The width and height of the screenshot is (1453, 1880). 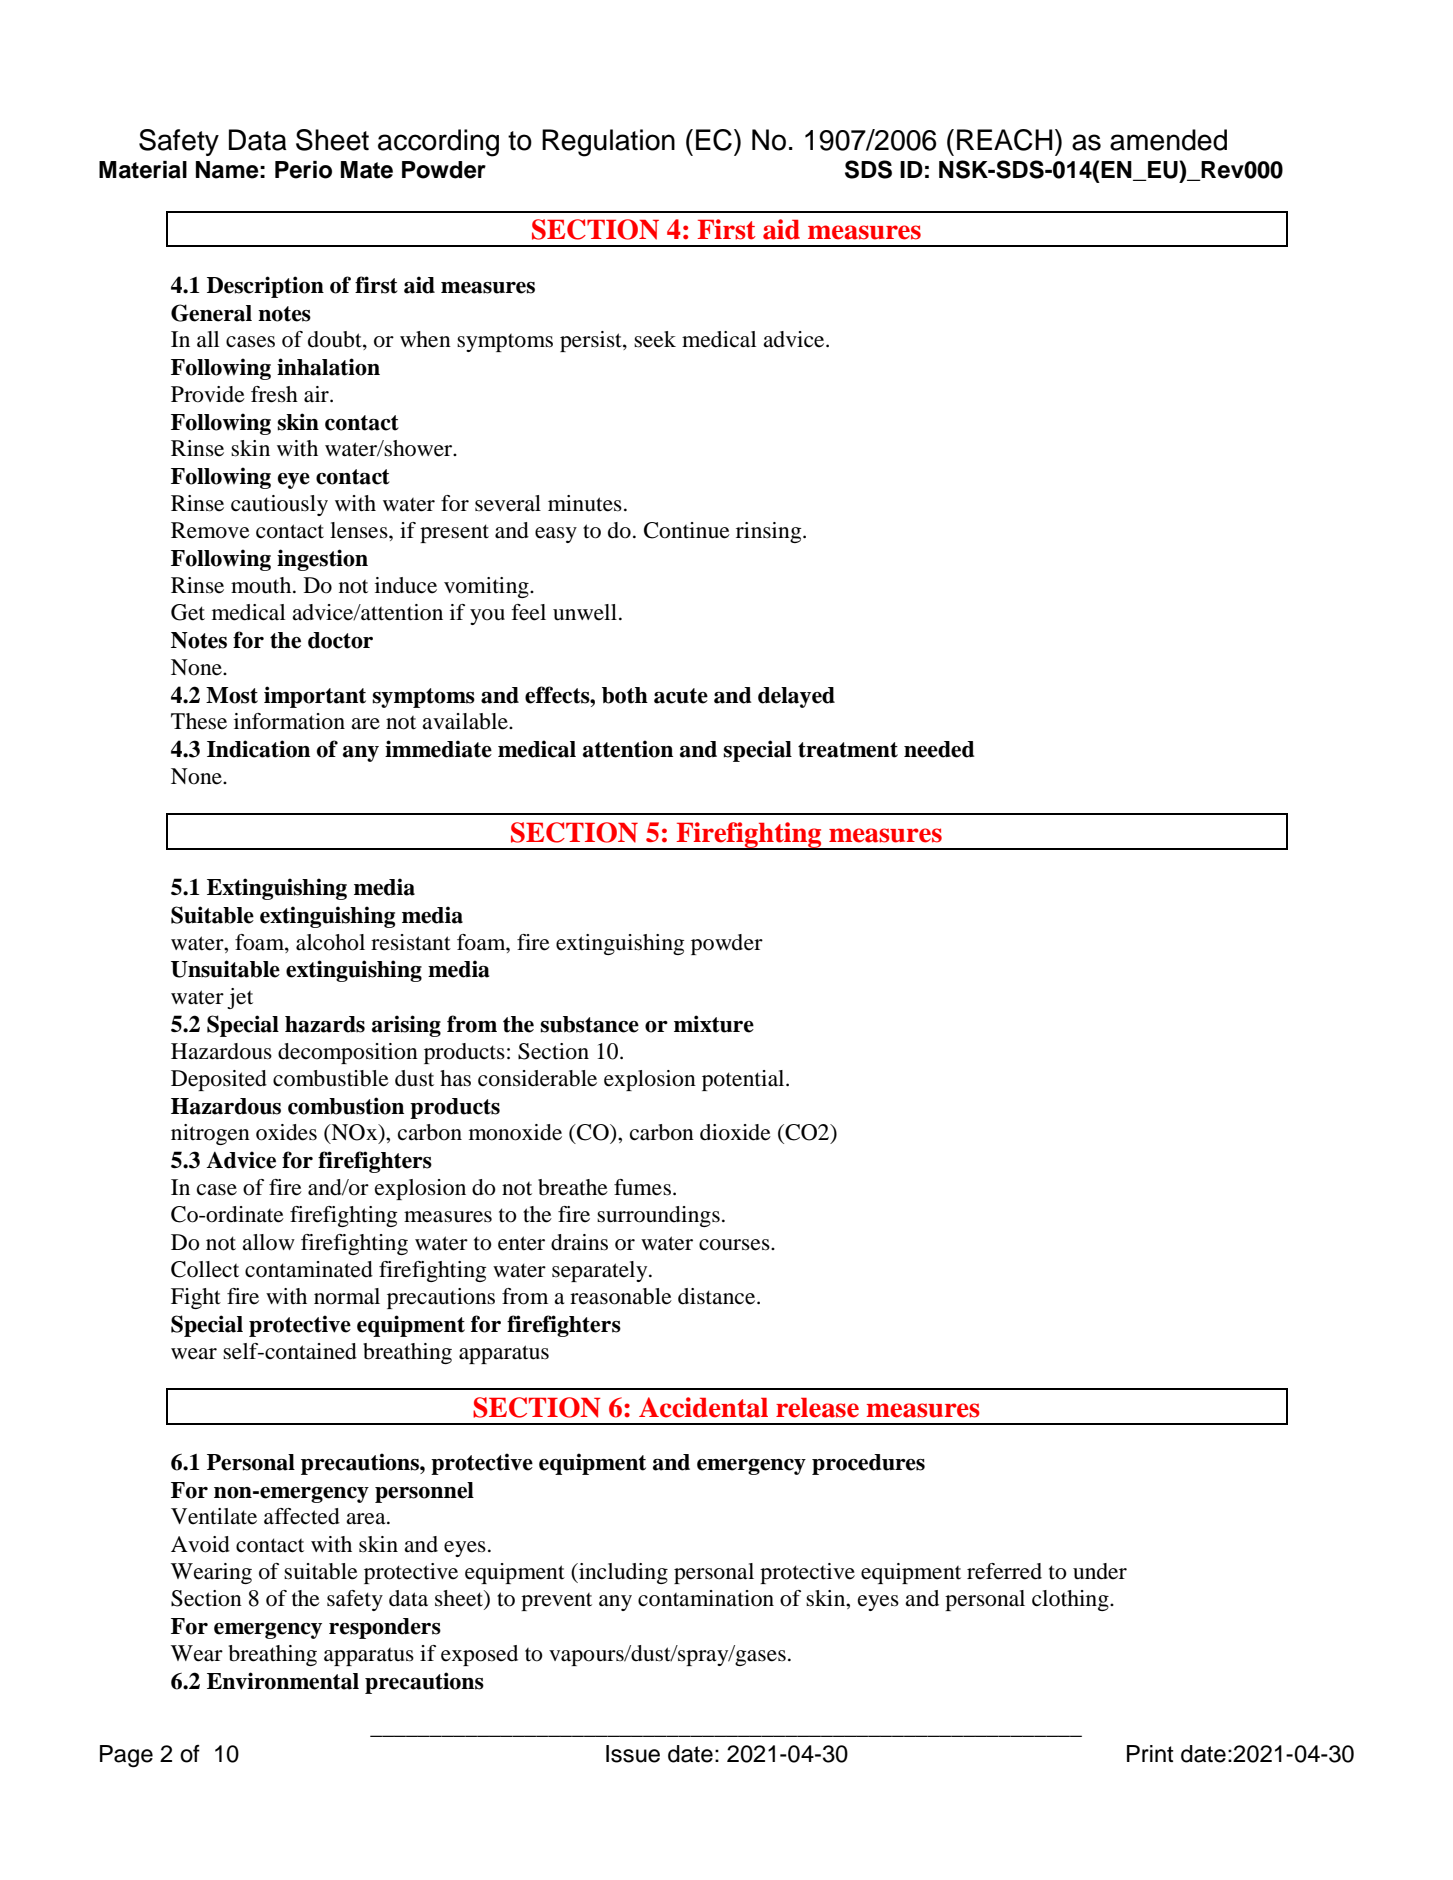 I want to click on Issue, so click(x=633, y=1754).
